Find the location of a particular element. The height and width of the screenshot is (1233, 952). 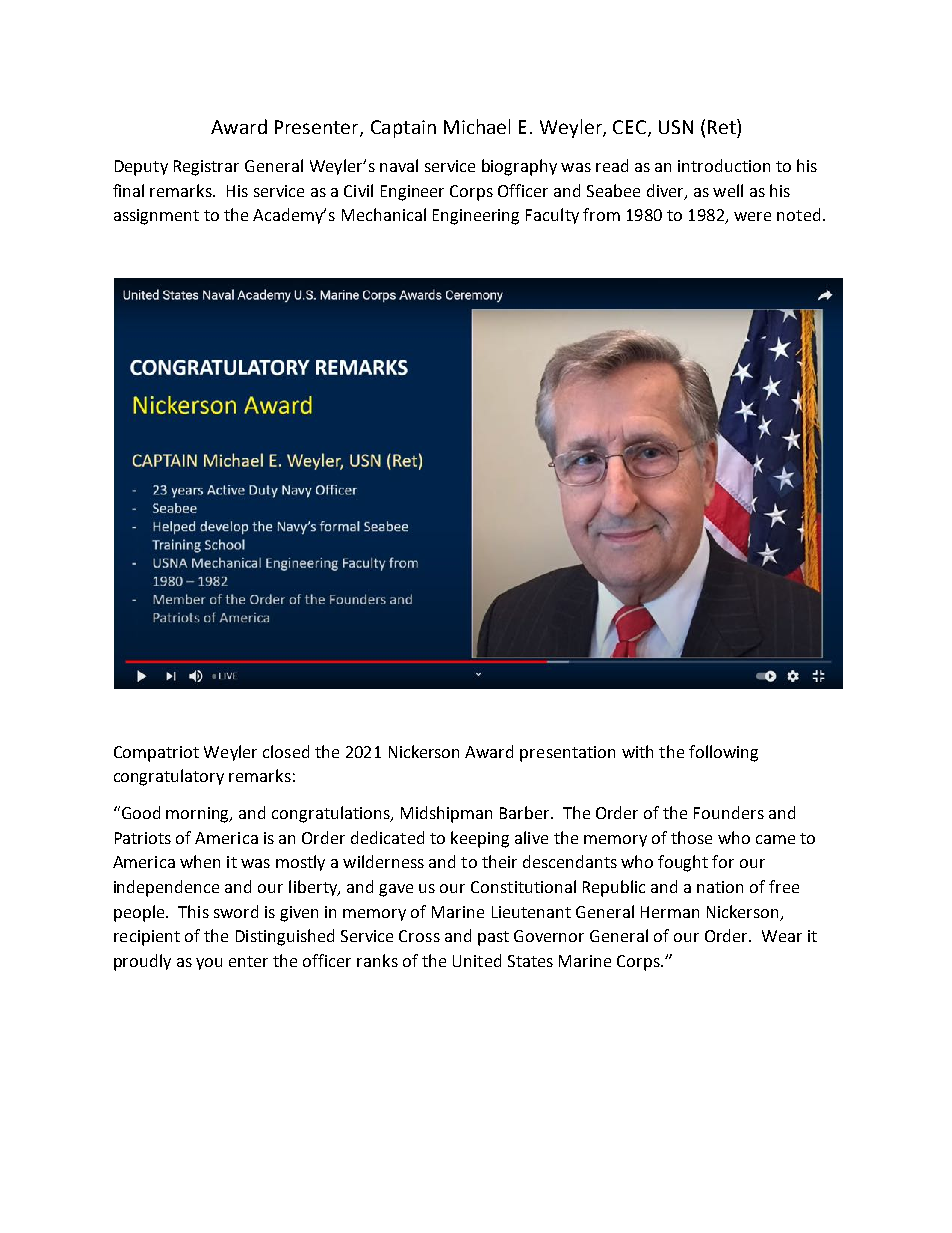

Midshipman is located at coordinates (446, 814).
